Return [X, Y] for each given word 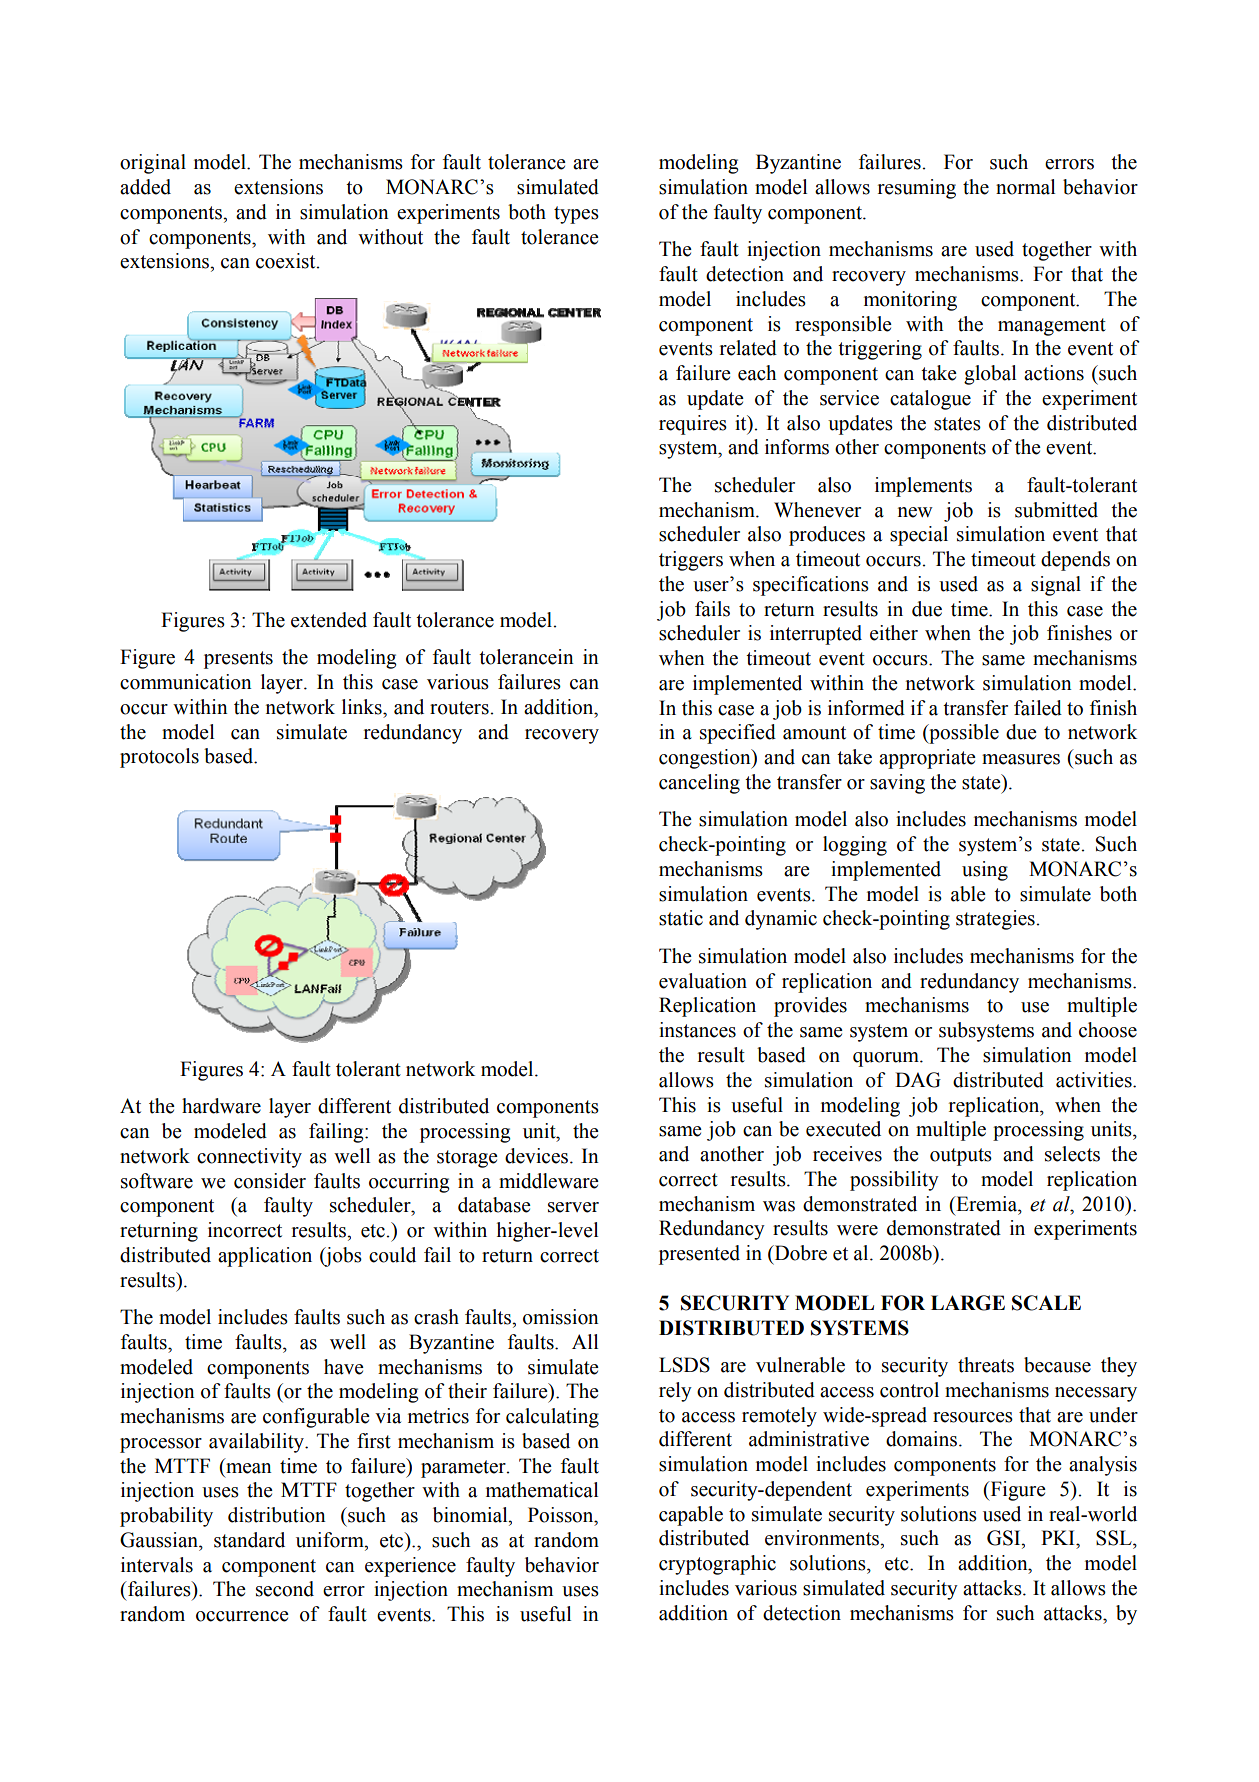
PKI [1059, 1537]
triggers [691, 561]
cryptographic [717, 1565]
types [576, 215]
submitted [1056, 510]
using [985, 871]
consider [270, 1181]
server [573, 1207]
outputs [961, 1157]
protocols [159, 758]
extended [329, 620]
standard [249, 1540]
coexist [287, 261]
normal [1025, 187]
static [681, 918]
